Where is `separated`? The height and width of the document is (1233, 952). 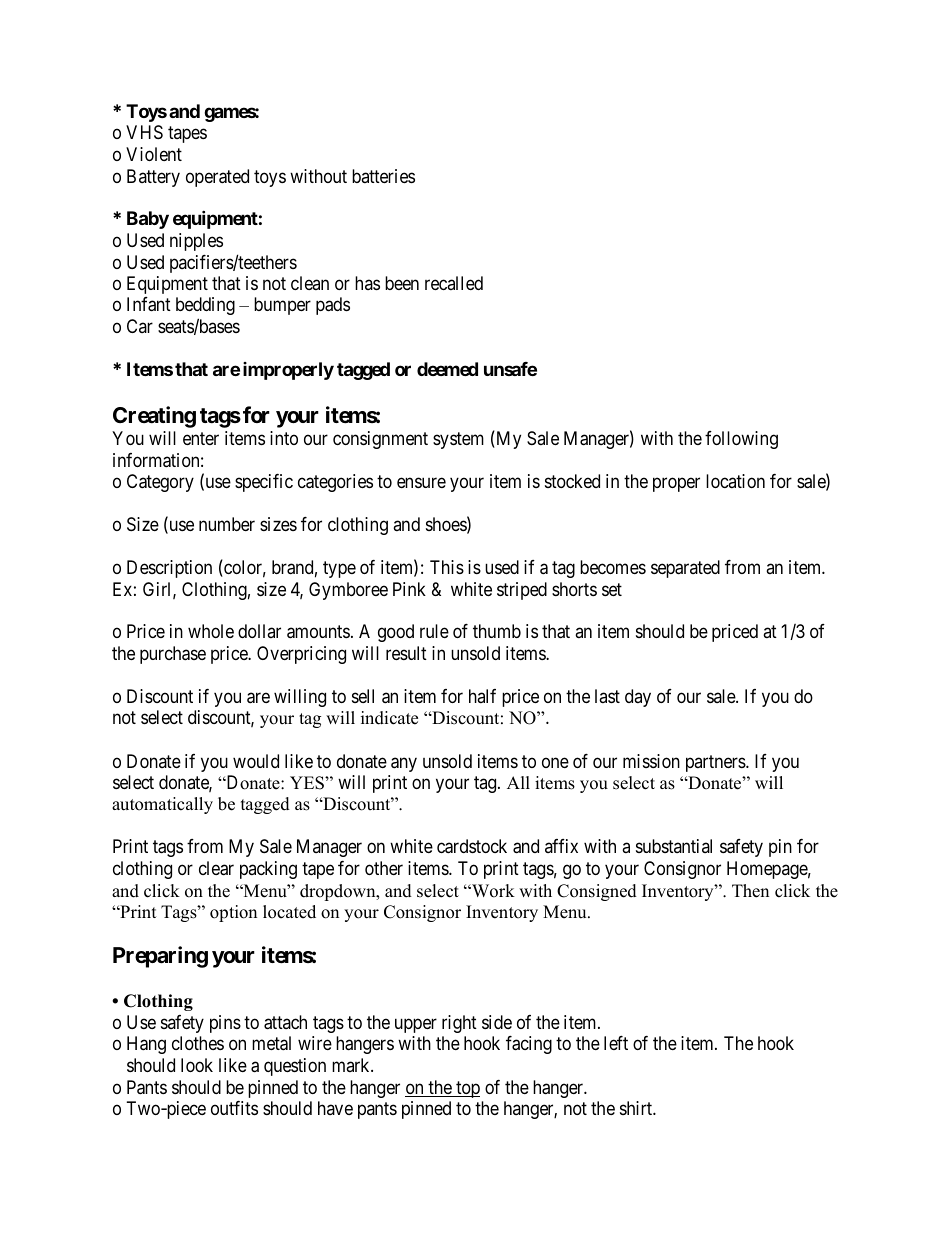 separated is located at coordinates (685, 569).
